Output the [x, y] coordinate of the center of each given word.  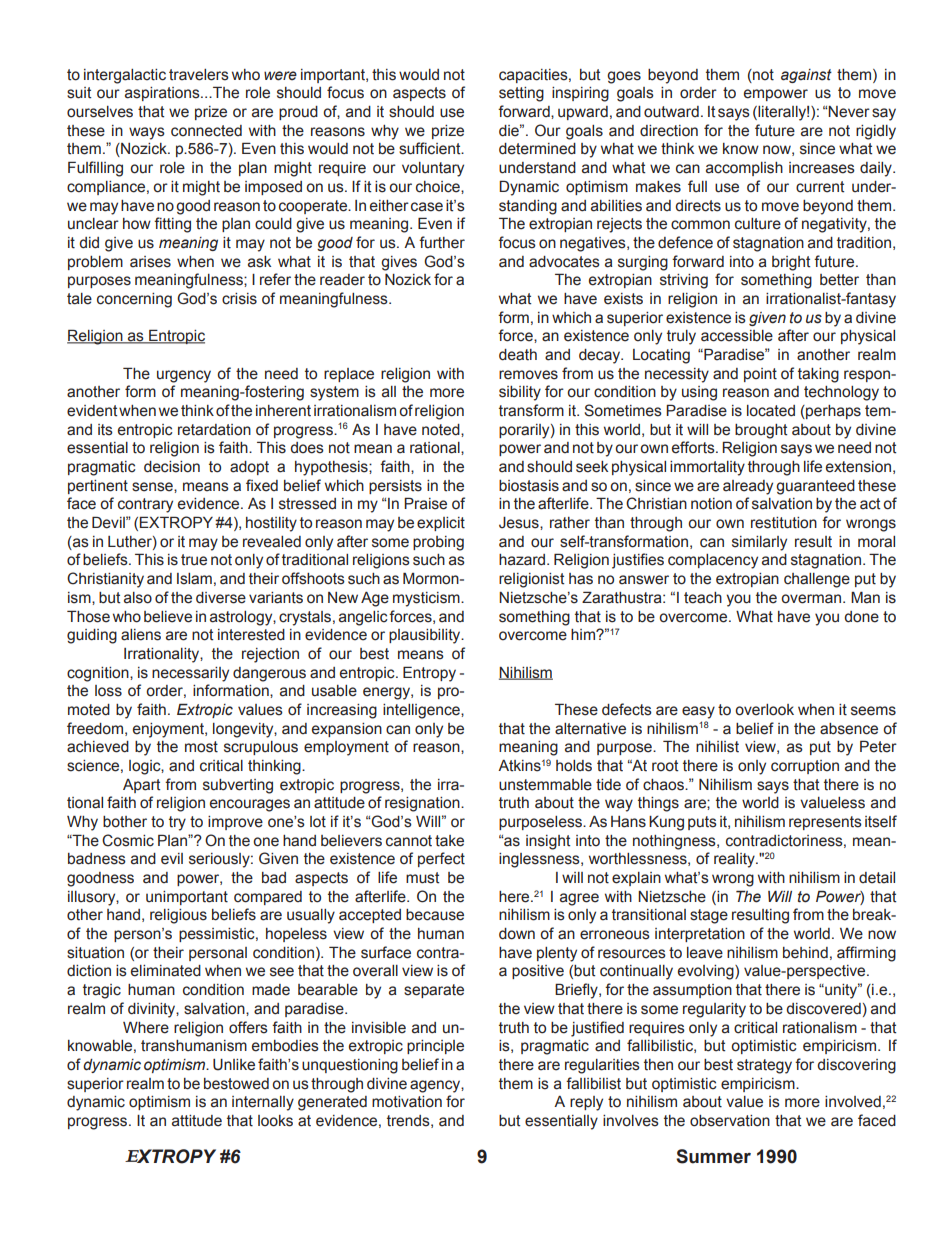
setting [521, 94]
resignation [423, 804]
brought [761, 431]
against [806, 76]
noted [442, 430]
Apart [141, 786]
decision [172, 467]
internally [263, 1103]
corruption [805, 767]
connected [206, 131]
